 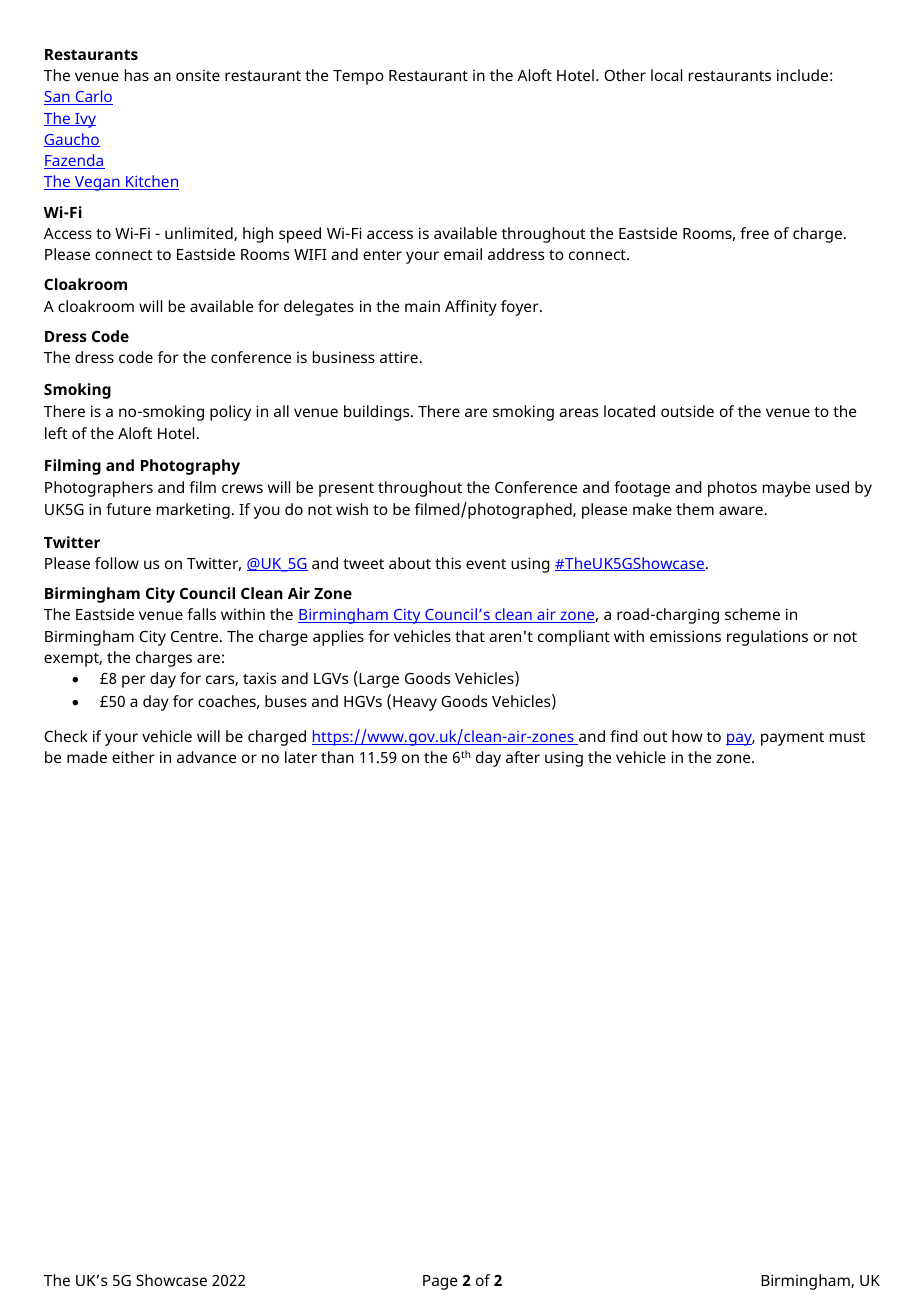 What do you see at coordinates (440, 1282) in the screenshot?
I see `Page` at bounding box center [440, 1282].
